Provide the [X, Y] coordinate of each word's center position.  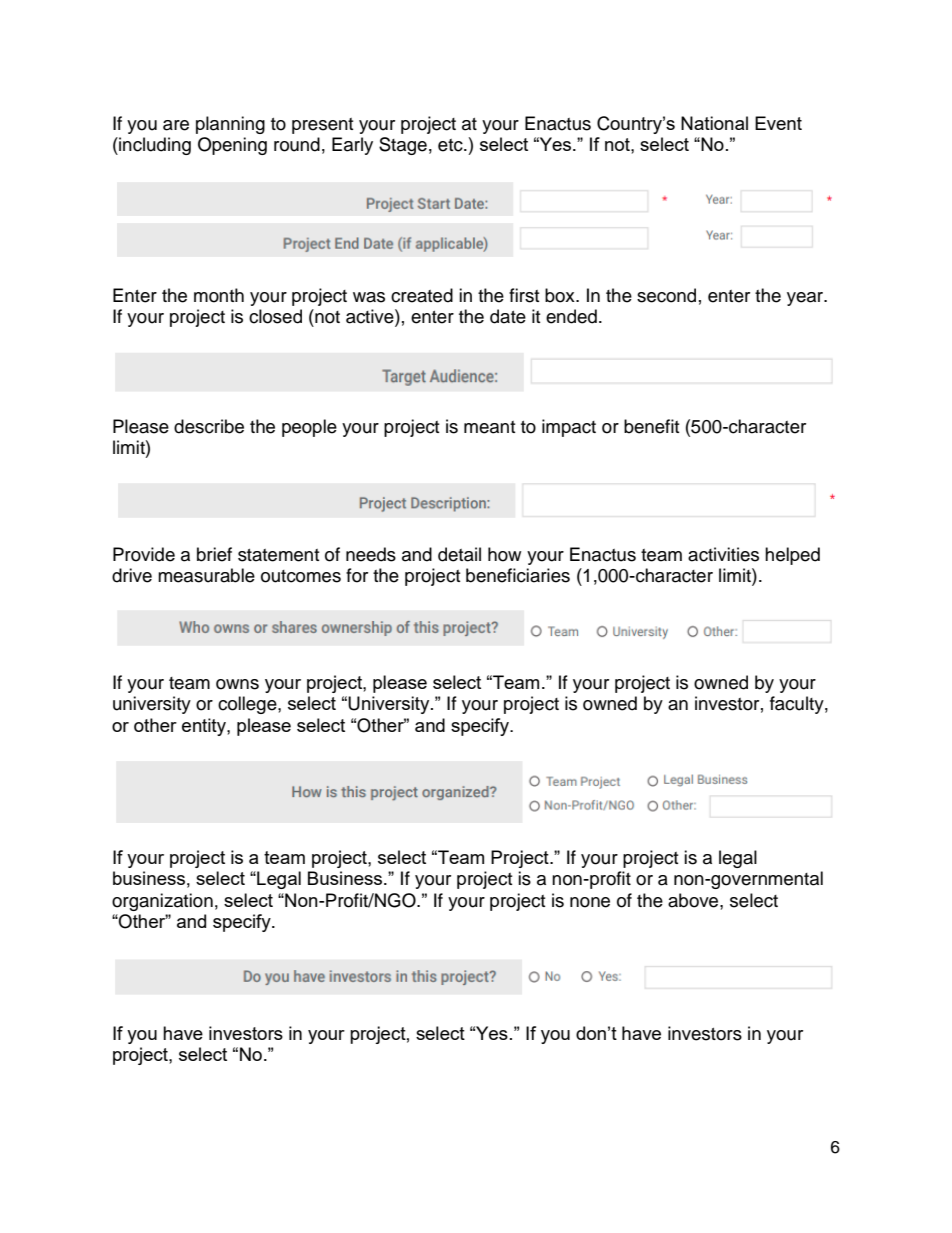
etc [451, 145]
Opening [232, 146]
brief [214, 554]
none [590, 902]
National [714, 123]
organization [162, 902]
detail [459, 554]
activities [723, 554]
